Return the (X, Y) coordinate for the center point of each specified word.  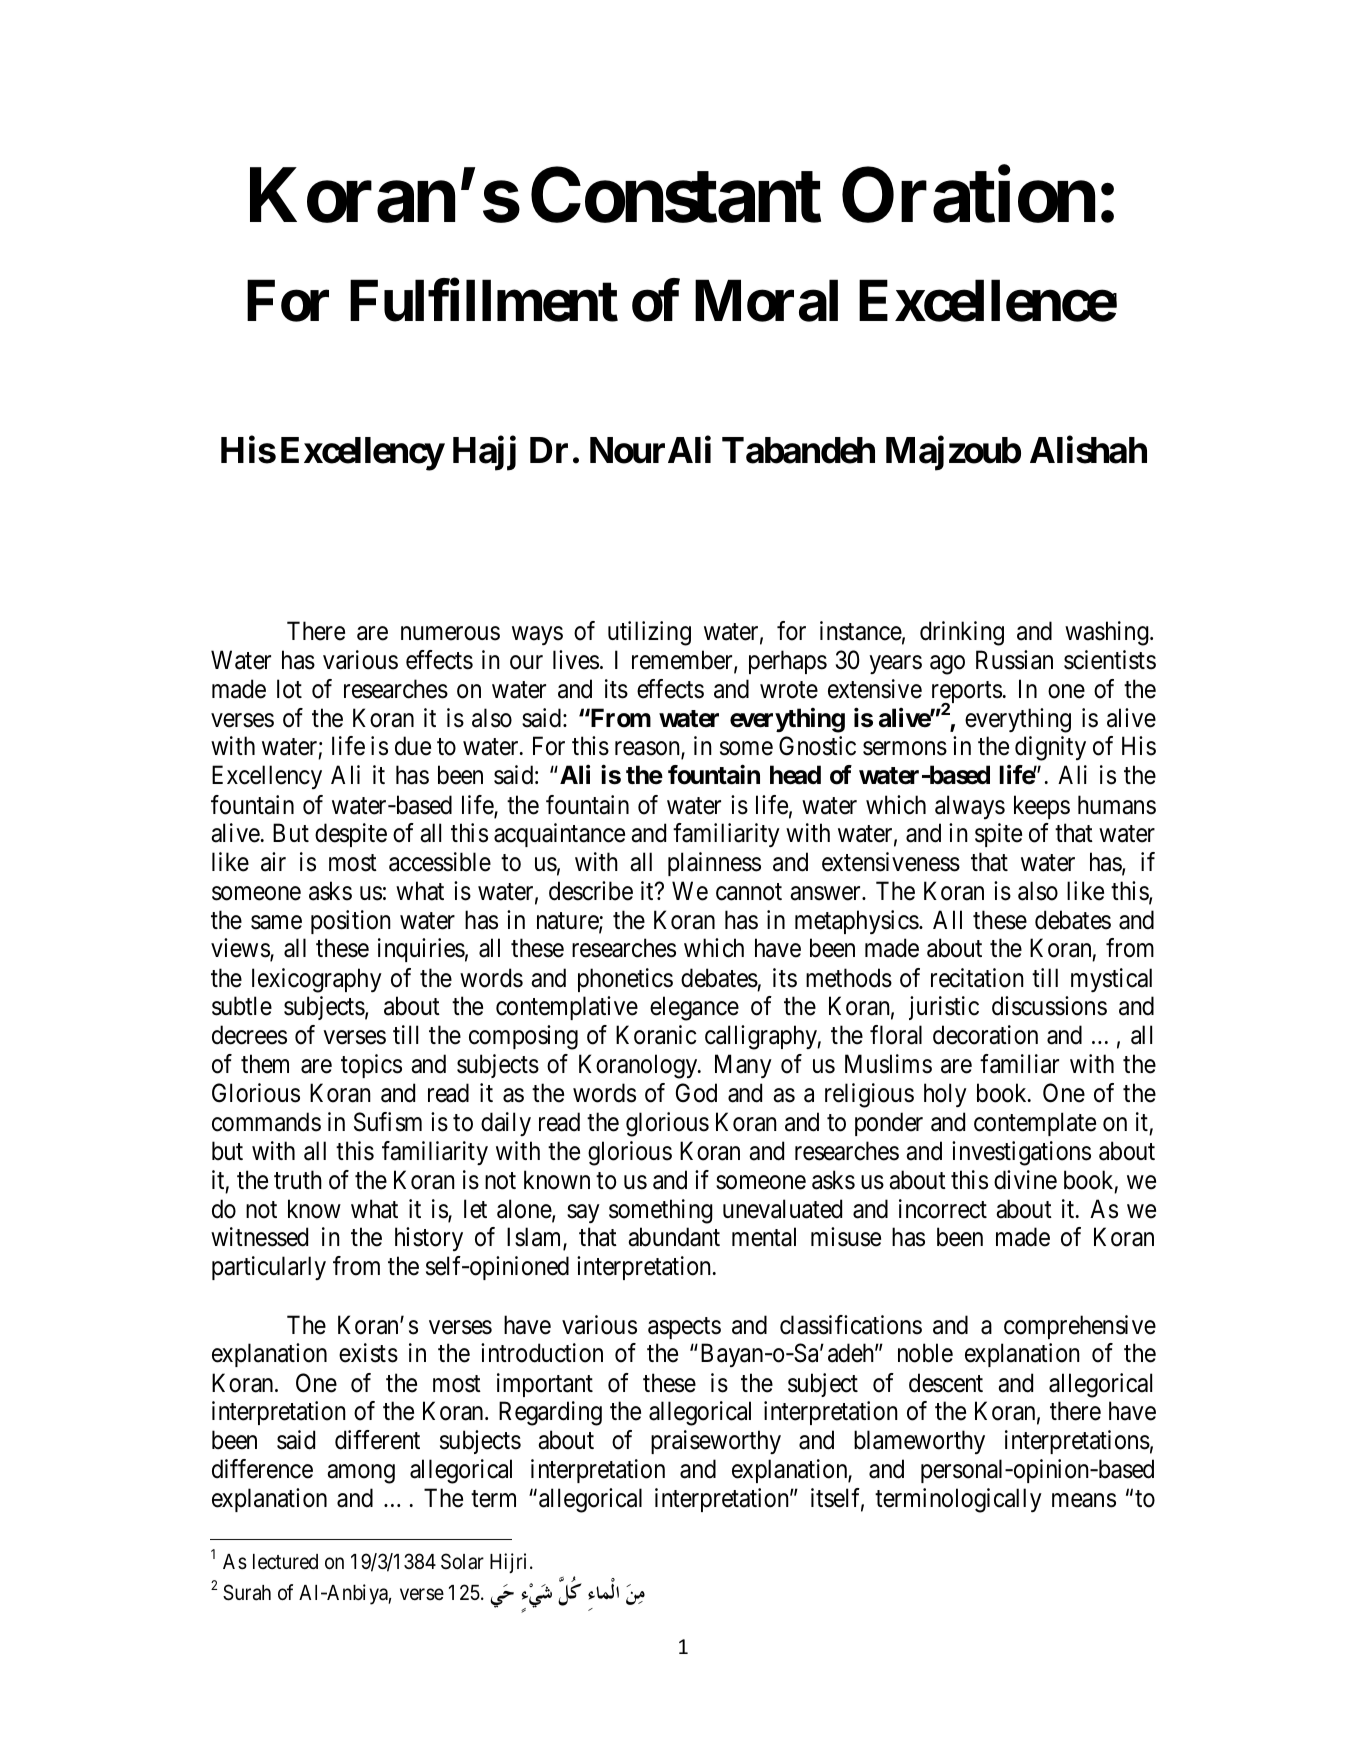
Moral (766, 301)
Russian (1014, 660)
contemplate (1035, 1124)
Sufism (388, 1122)
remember (683, 661)
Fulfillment (484, 300)
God (696, 1093)
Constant (676, 195)
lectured (285, 1562)
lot (289, 689)
